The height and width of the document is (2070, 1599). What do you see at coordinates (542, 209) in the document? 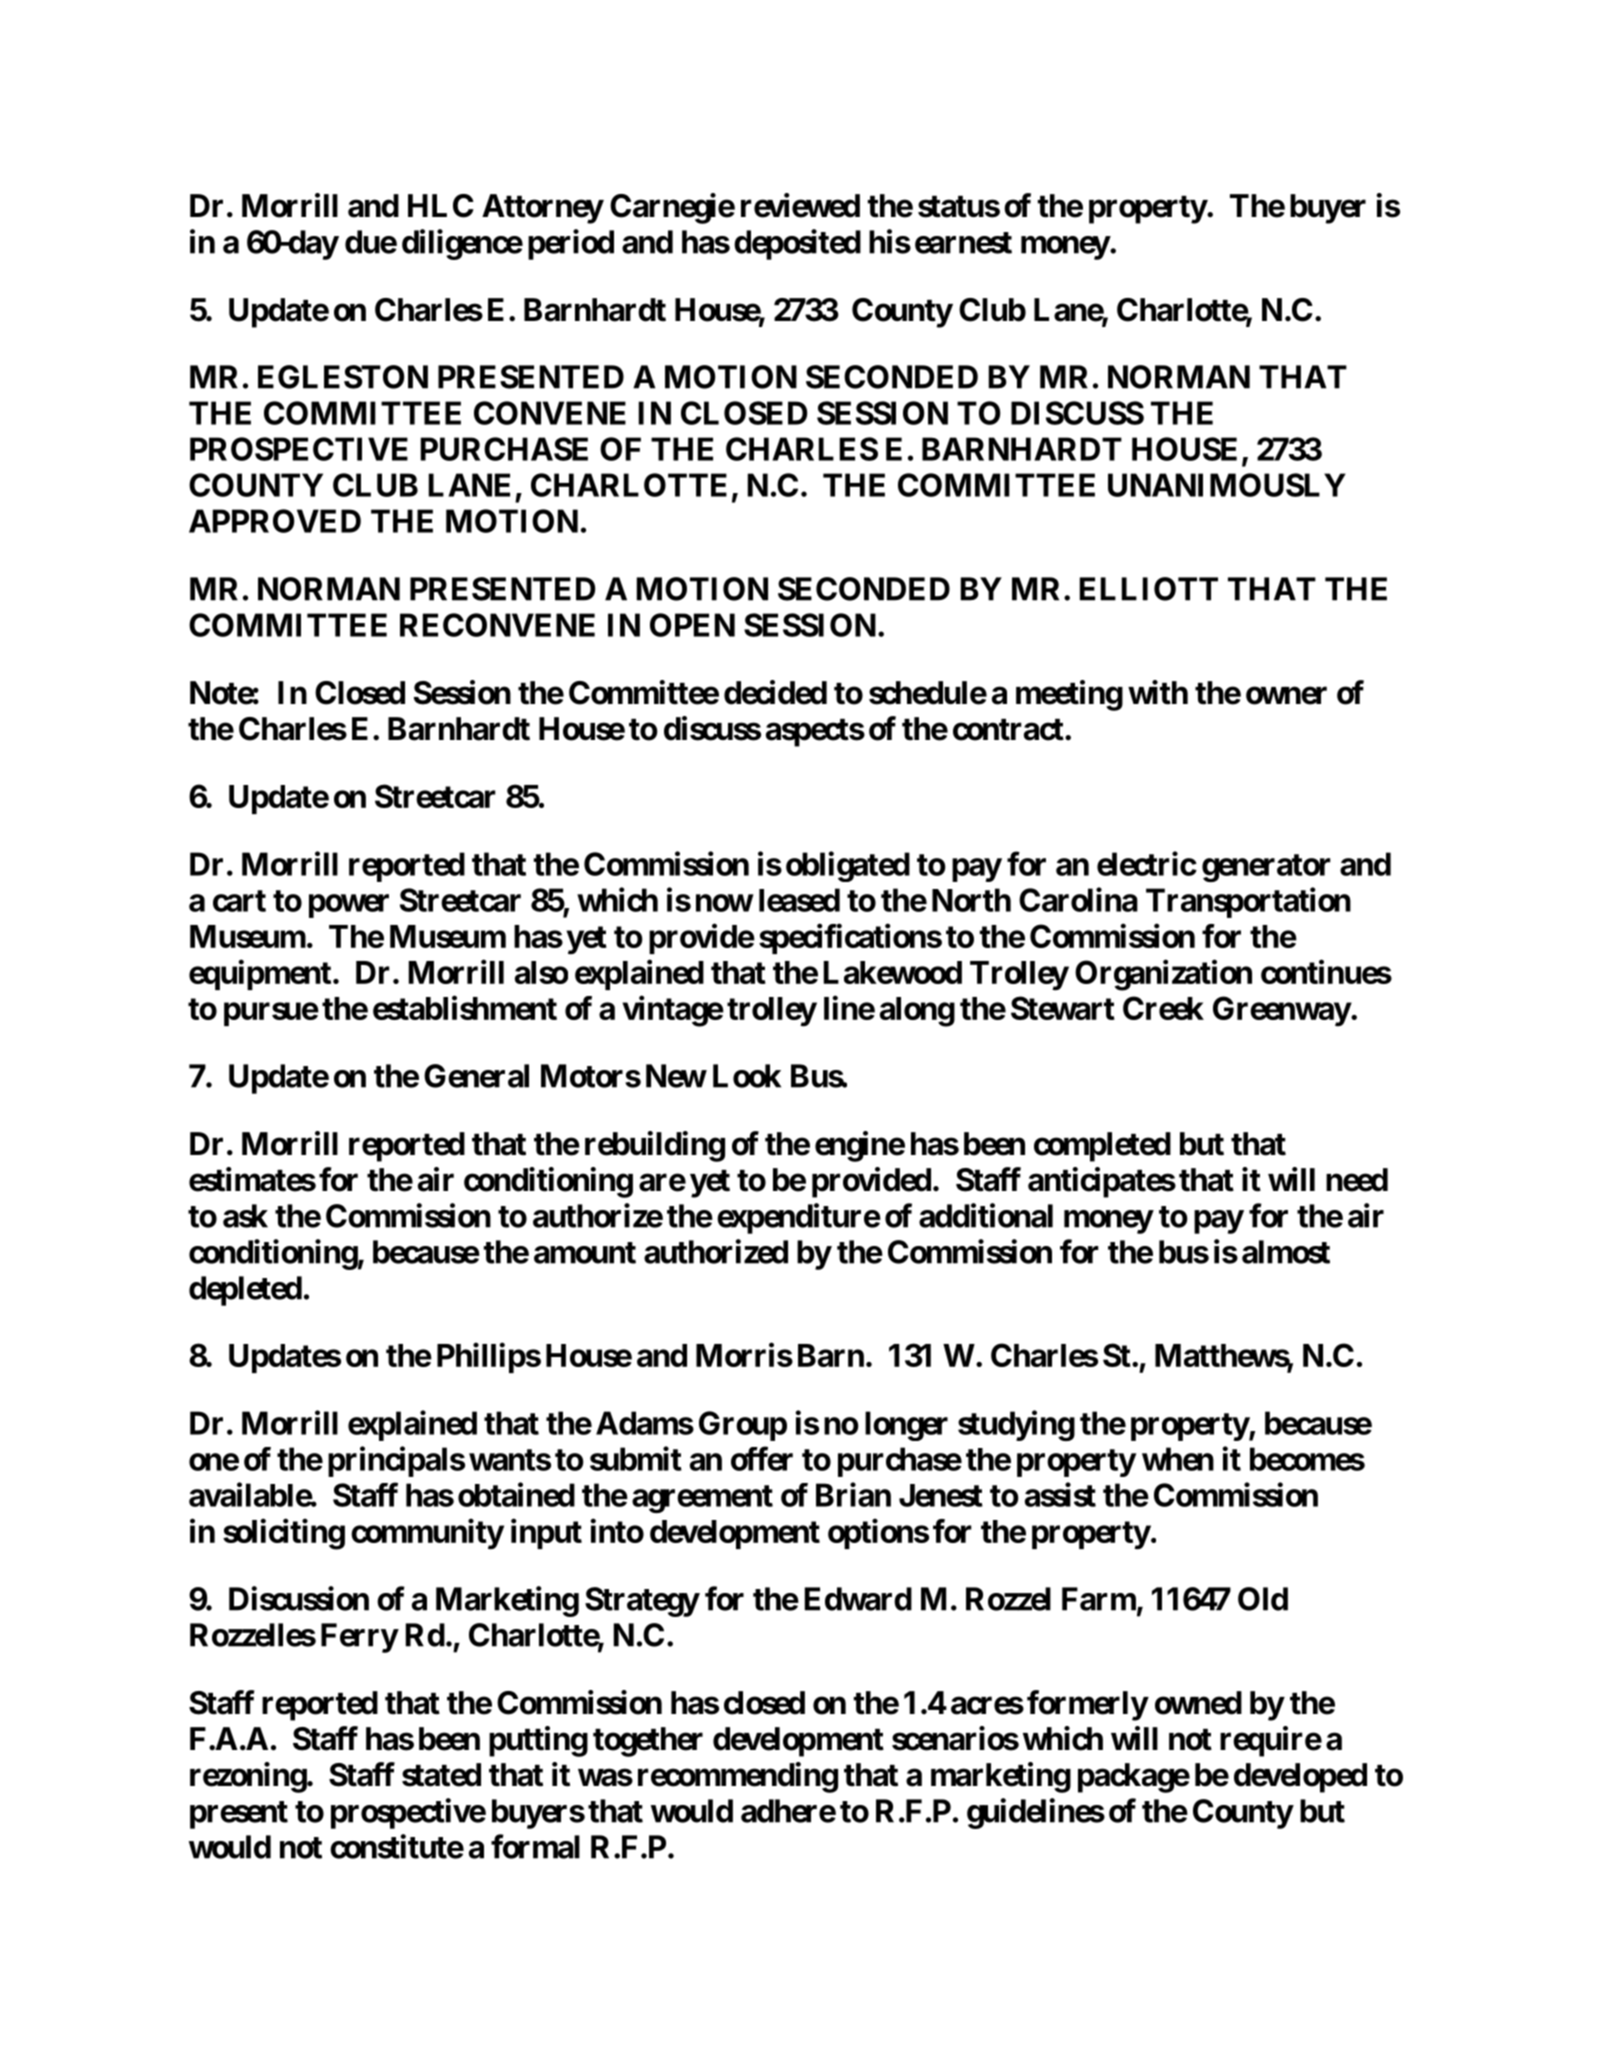
I see `Attorney` at bounding box center [542, 209].
